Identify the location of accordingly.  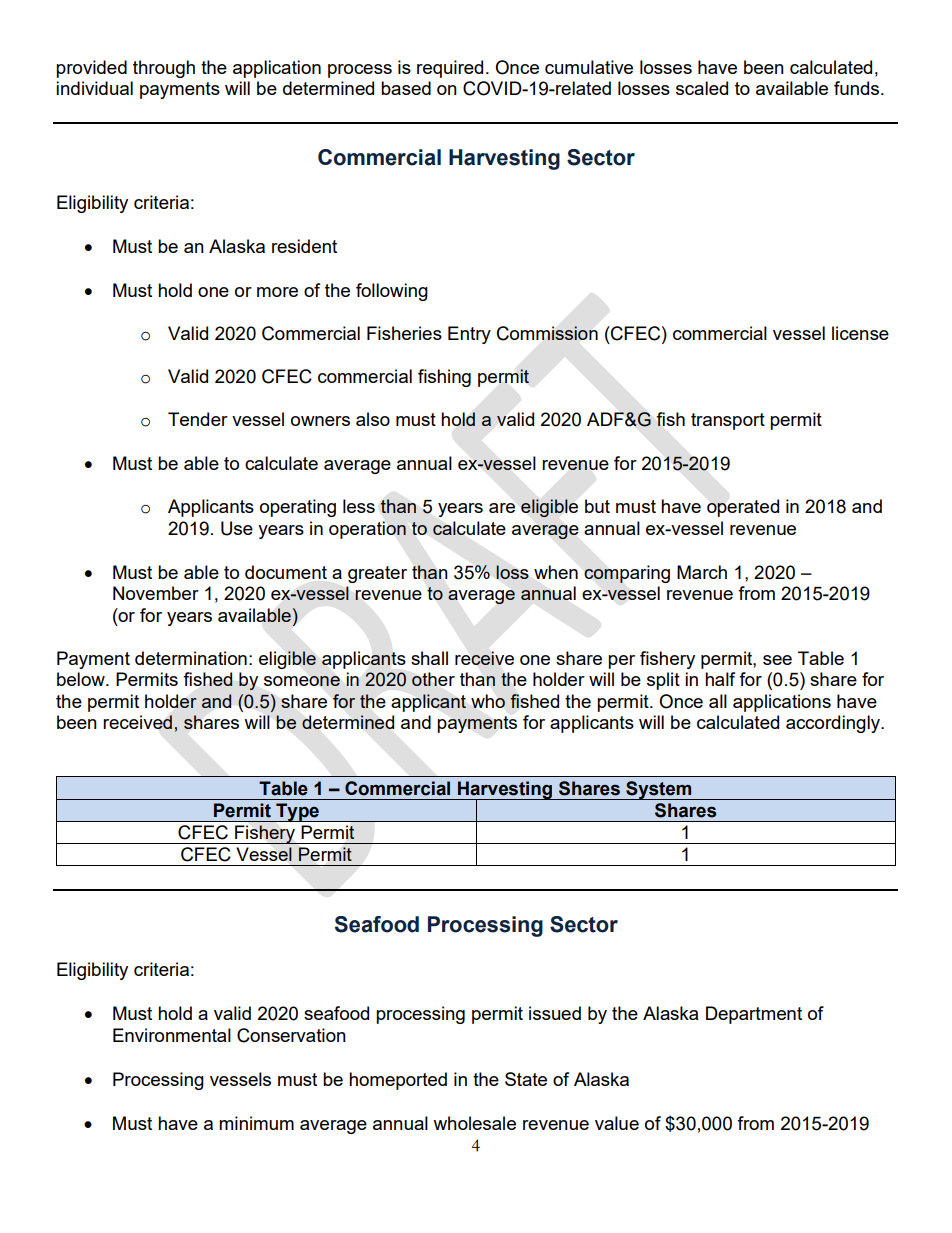
(834, 724).
